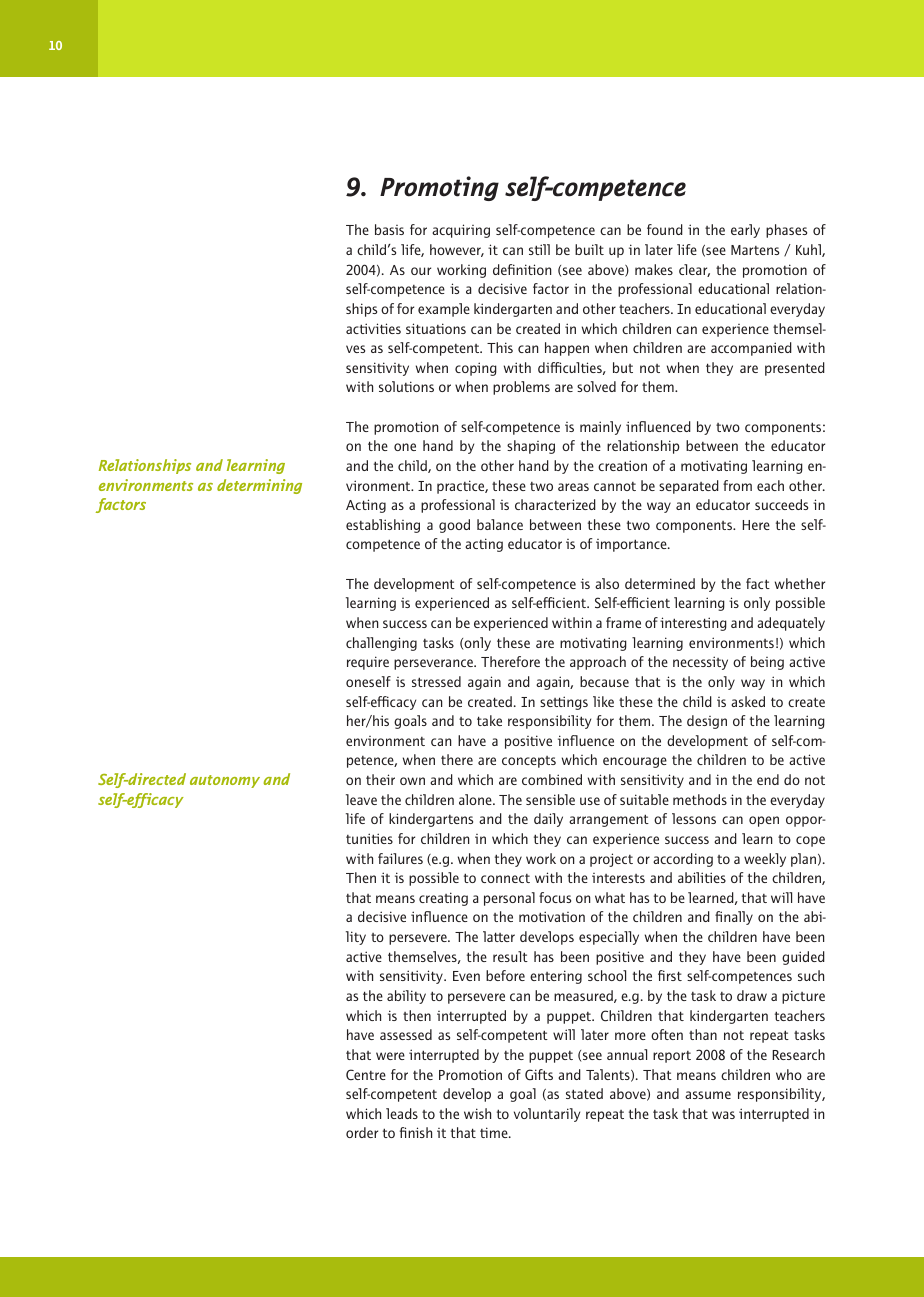  Describe the element at coordinates (767, 663) in the screenshot. I see `being` at that location.
